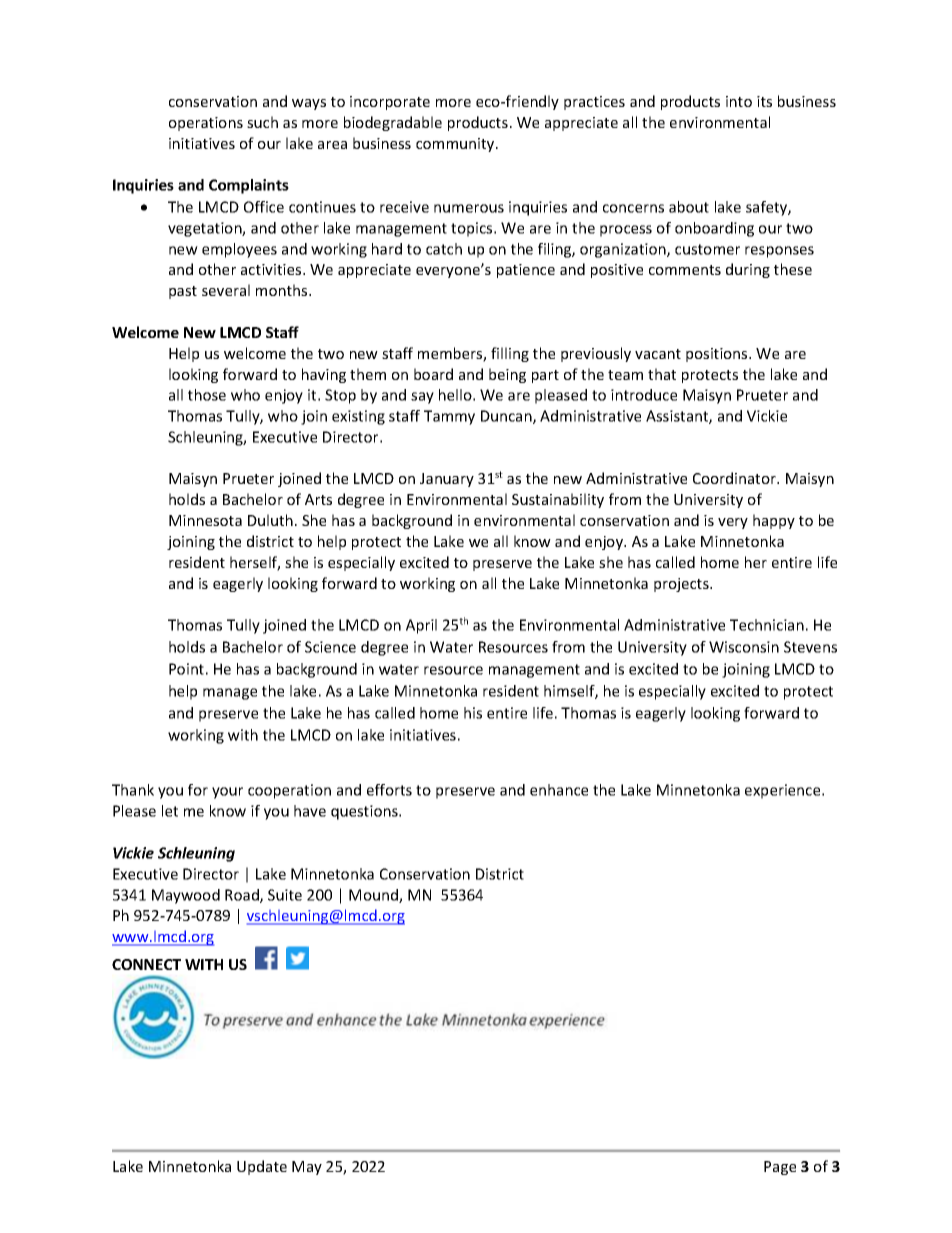 The image size is (952, 1233). I want to click on Mound, so click(374, 896).
